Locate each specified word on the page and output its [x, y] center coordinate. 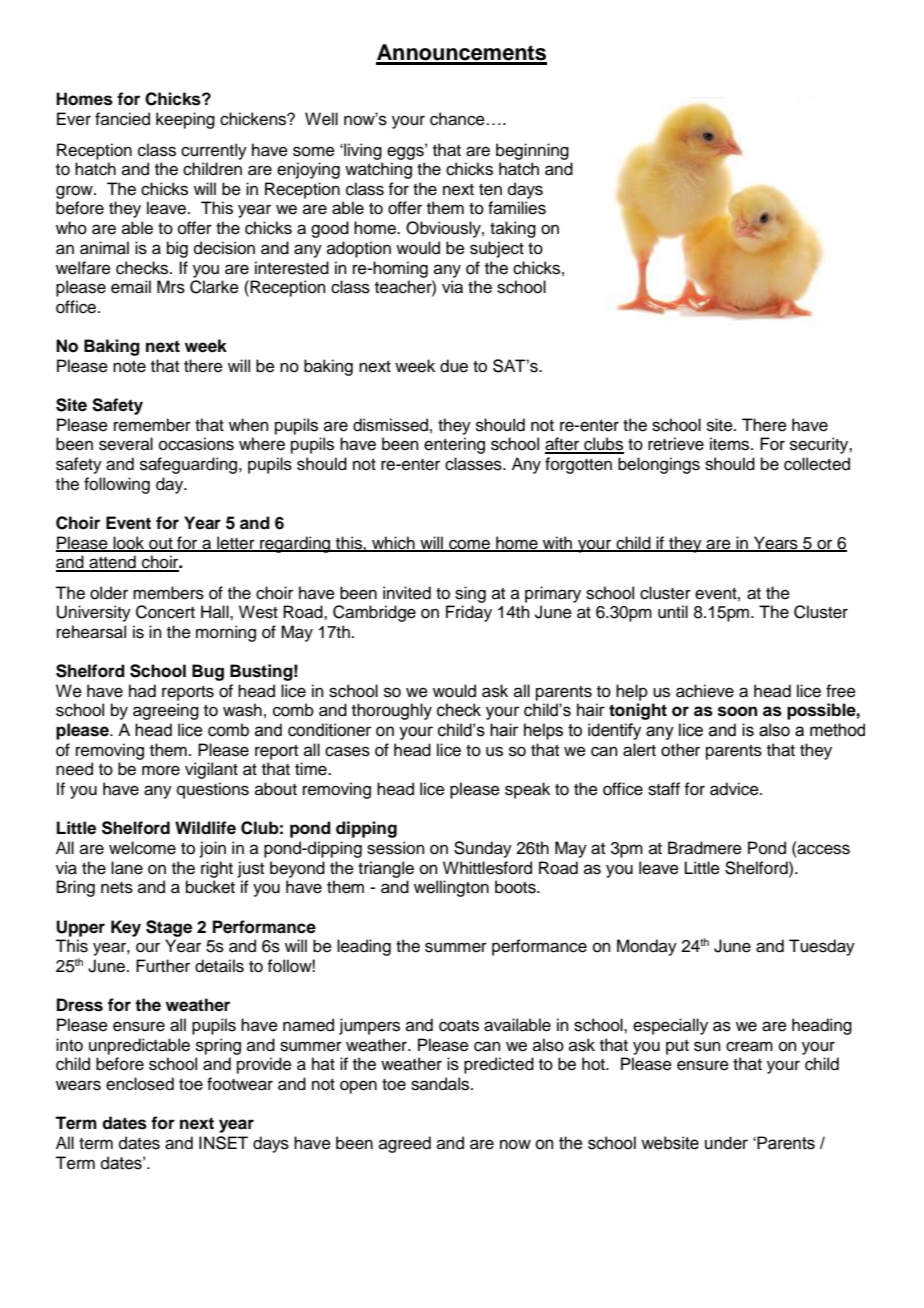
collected [817, 464]
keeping [185, 120]
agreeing [166, 711]
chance [457, 119]
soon [737, 711]
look [129, 543]
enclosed [140, 1084]
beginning [532, 151]
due [454, 366]
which [393, 543]
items [731, 444]
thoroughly [392, 711]
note [129, 367]
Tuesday [822, 947]
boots [516, 887]
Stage [169, 928]
